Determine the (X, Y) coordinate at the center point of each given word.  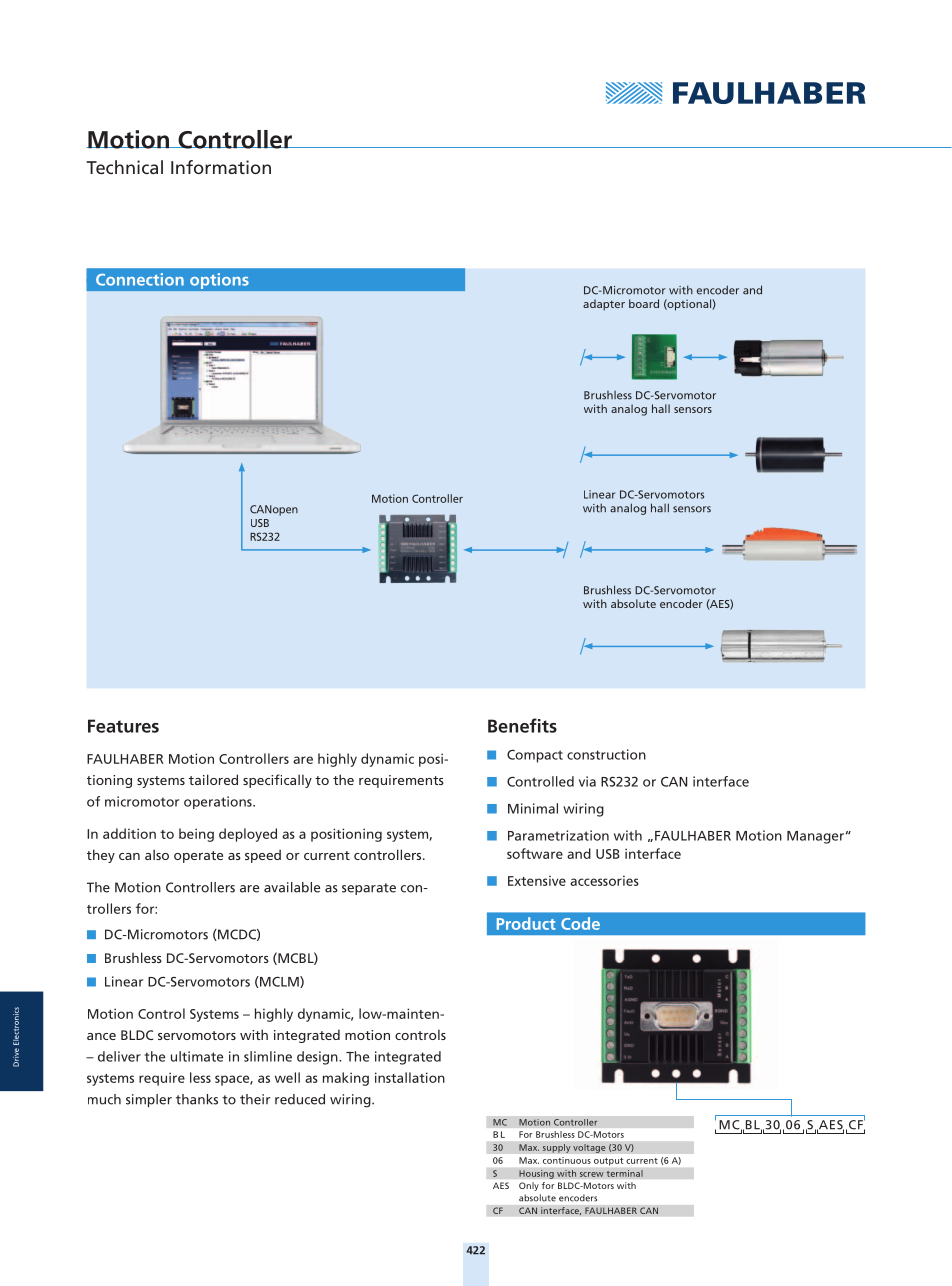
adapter (604, 305)
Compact (535, 756)
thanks (197, 1099)
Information (221, 167)
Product (526, 923)
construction (606, 754)
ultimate (197, 1056)
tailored (213, 779)
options (219, 281)
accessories (604, 880)
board (644, 303)
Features (123, 726)
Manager (815, 837)
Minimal (533, 808)
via (587, 781)
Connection (140, 279)
